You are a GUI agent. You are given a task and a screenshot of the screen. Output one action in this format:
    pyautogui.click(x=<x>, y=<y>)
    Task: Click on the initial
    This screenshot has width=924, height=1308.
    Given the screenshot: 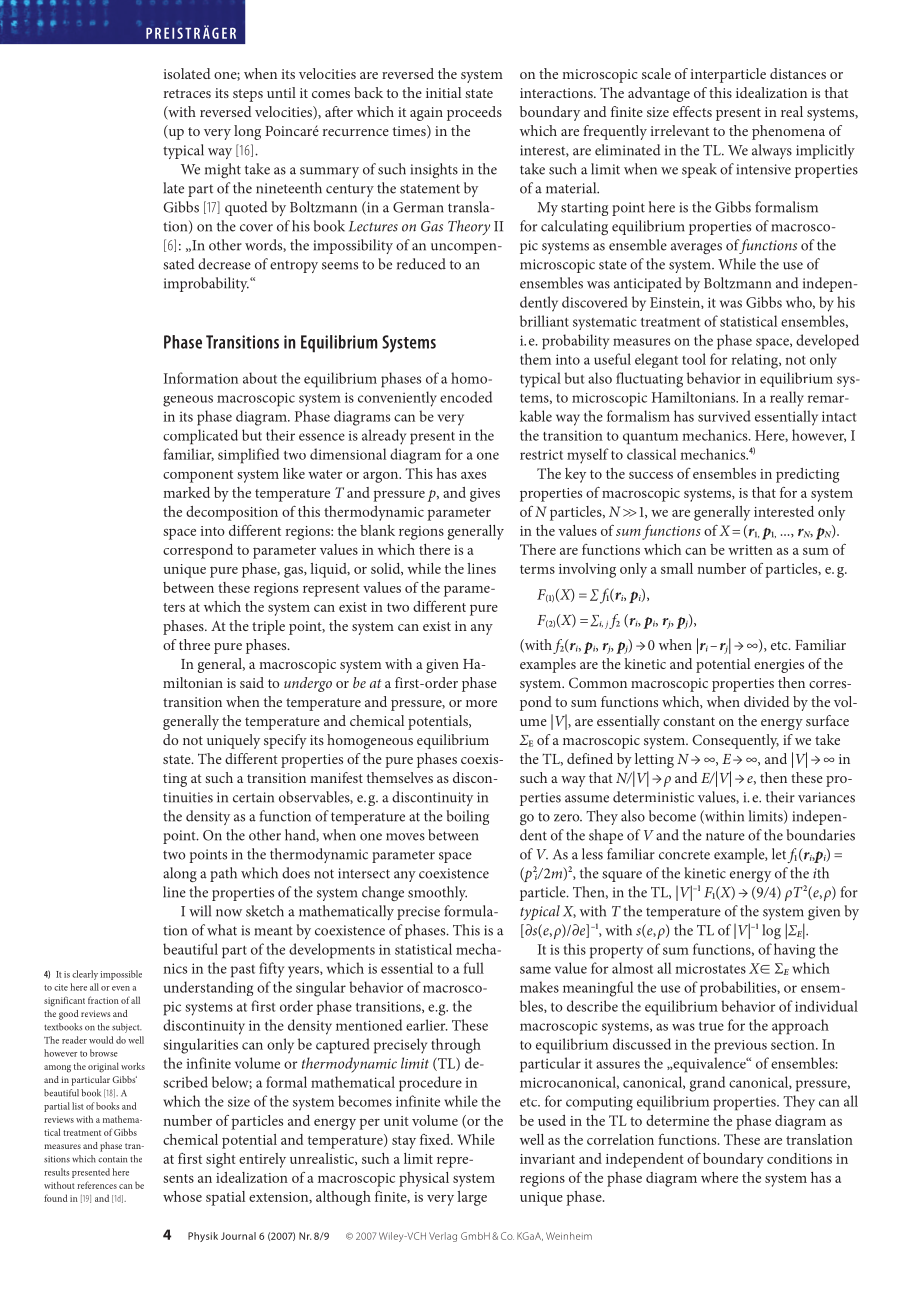 What is the action you would take?
    pyautogui.click(x=443, y=92)
